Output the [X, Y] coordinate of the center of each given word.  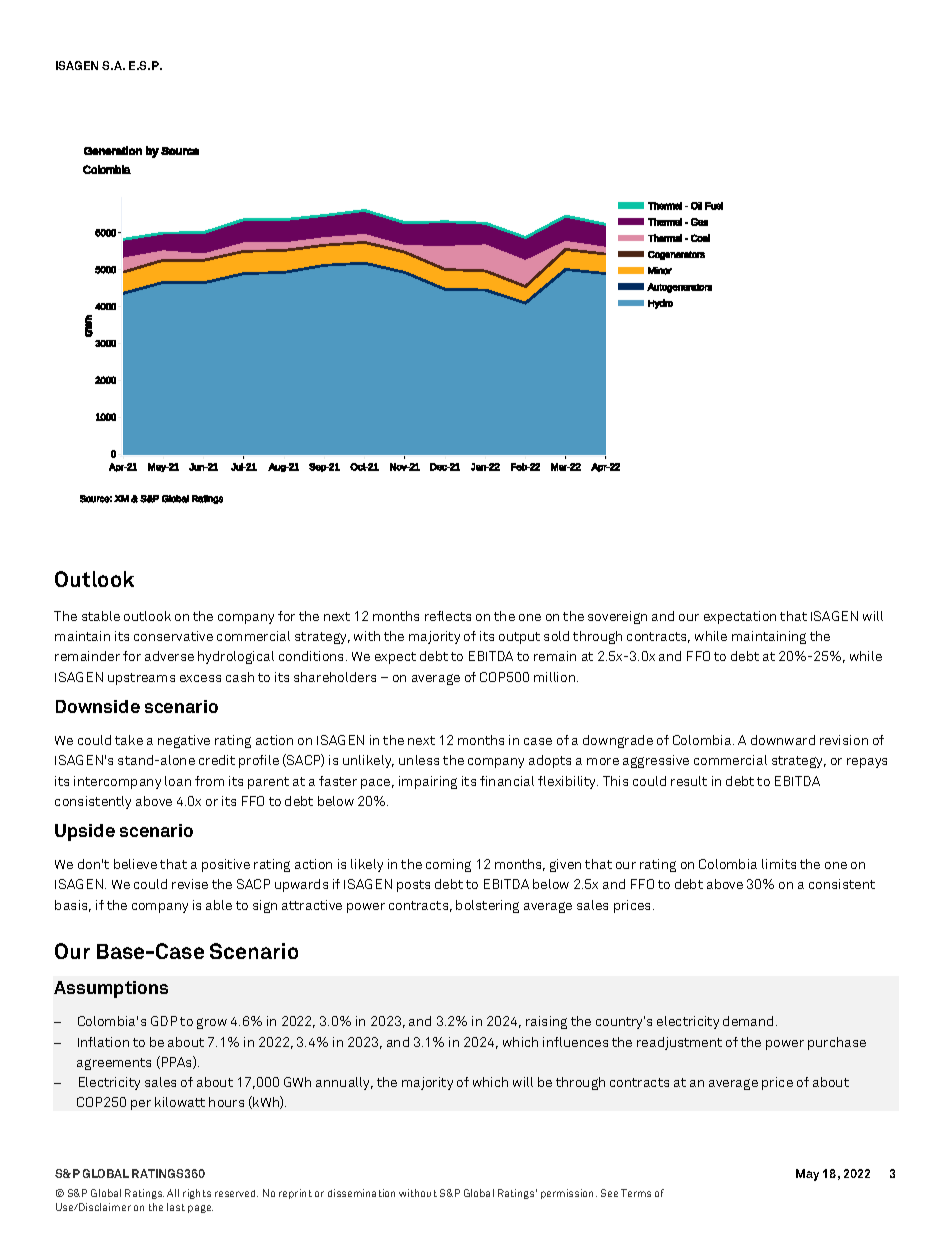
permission [569, 1194]
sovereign [617, 617]
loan [178, 781]
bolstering [487, 906]
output [519, 638]
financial [507, 781]
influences [575, 1042]
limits [779, 864]
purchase [837, 1043]
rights [197, 1194]
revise [190, 884]
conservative [173, 636]
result [689, 781]
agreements [114, 1064]
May [807, 1175]
